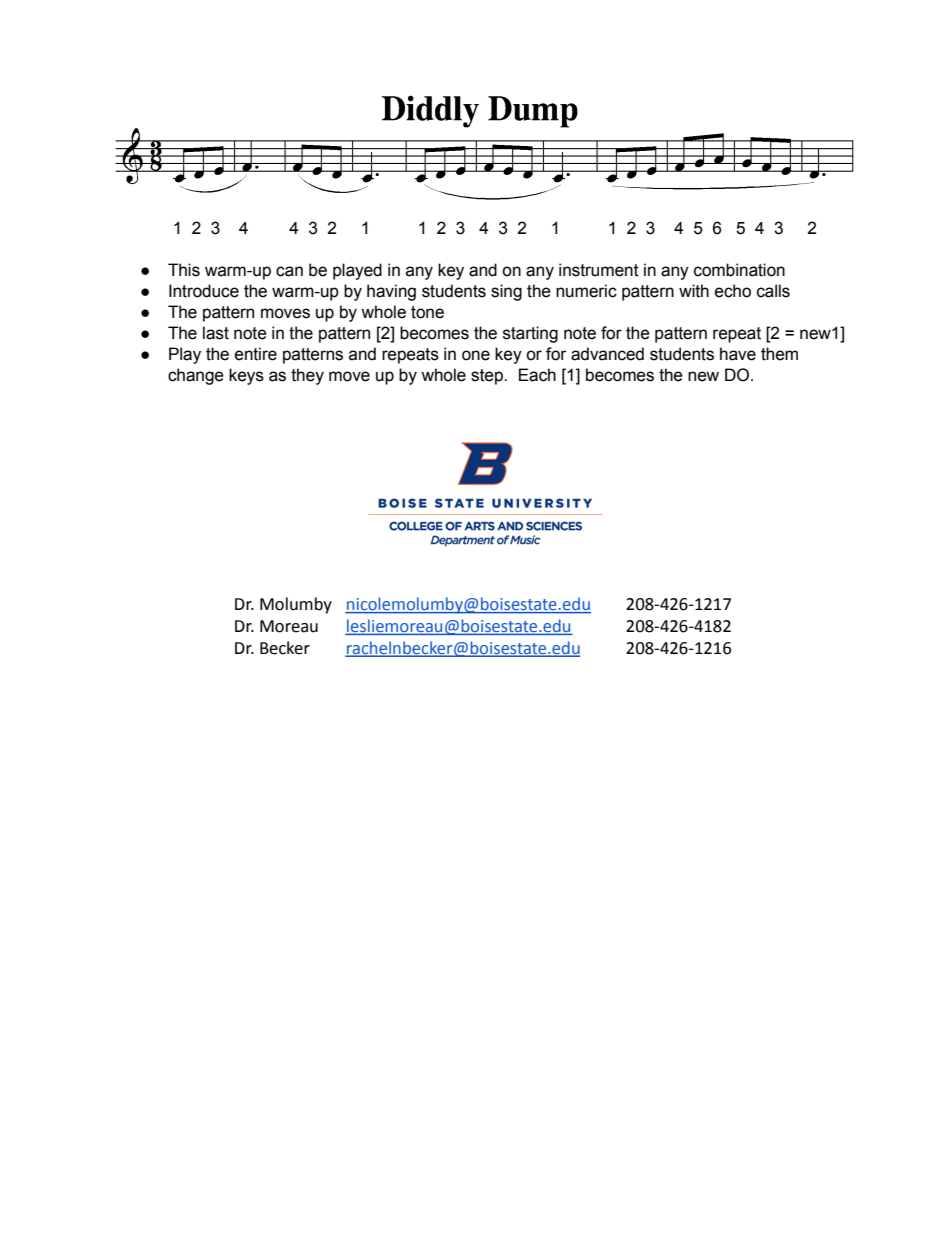 Image resolution: width=952 pixels, height=1233 pixels. I want to click on instrument, so click(599, 270).
